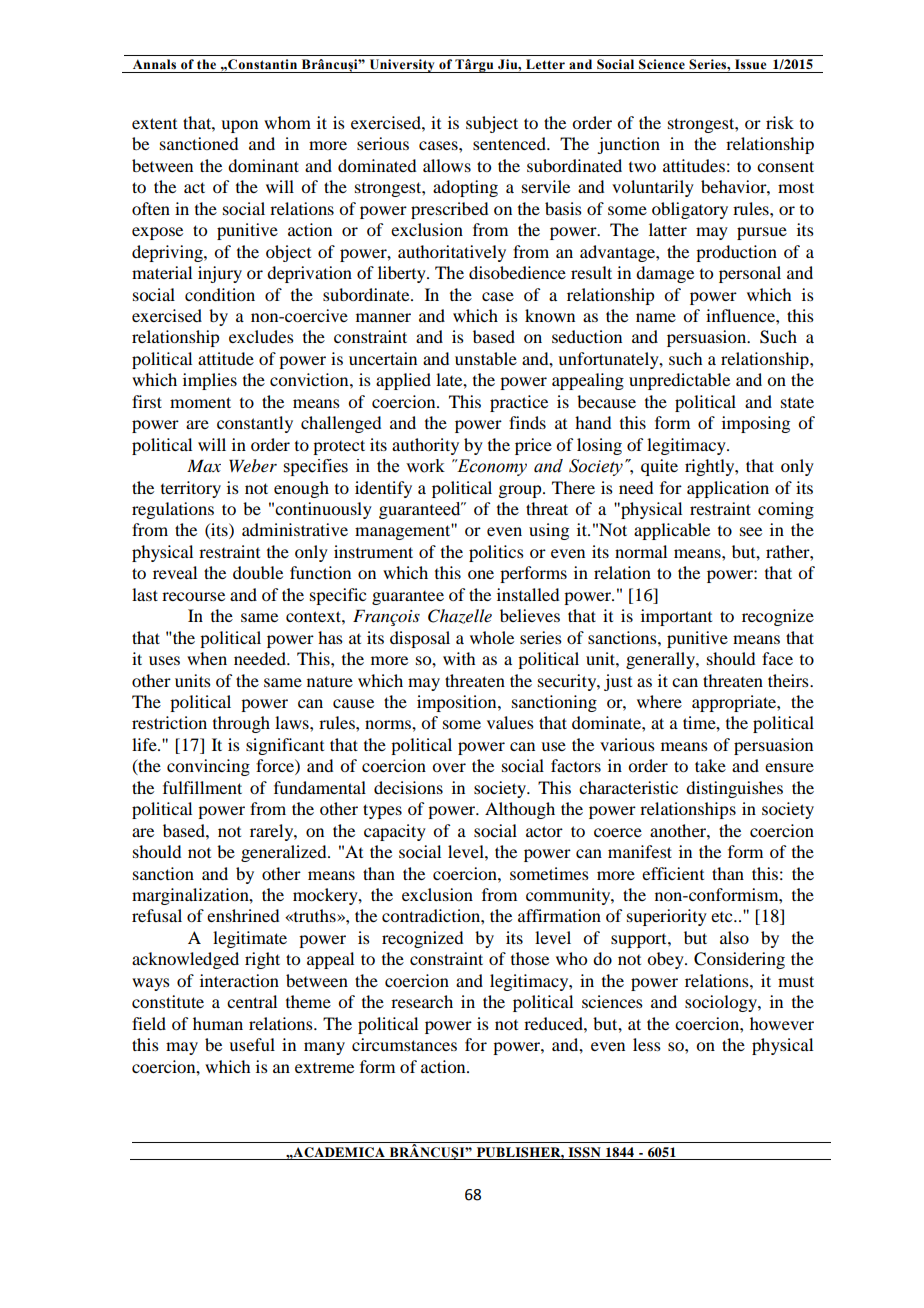 This screenshot has height=1308, width=924. Describe the element at coordinates (239, 126) in the screenshot. I see `upon` at that location.
